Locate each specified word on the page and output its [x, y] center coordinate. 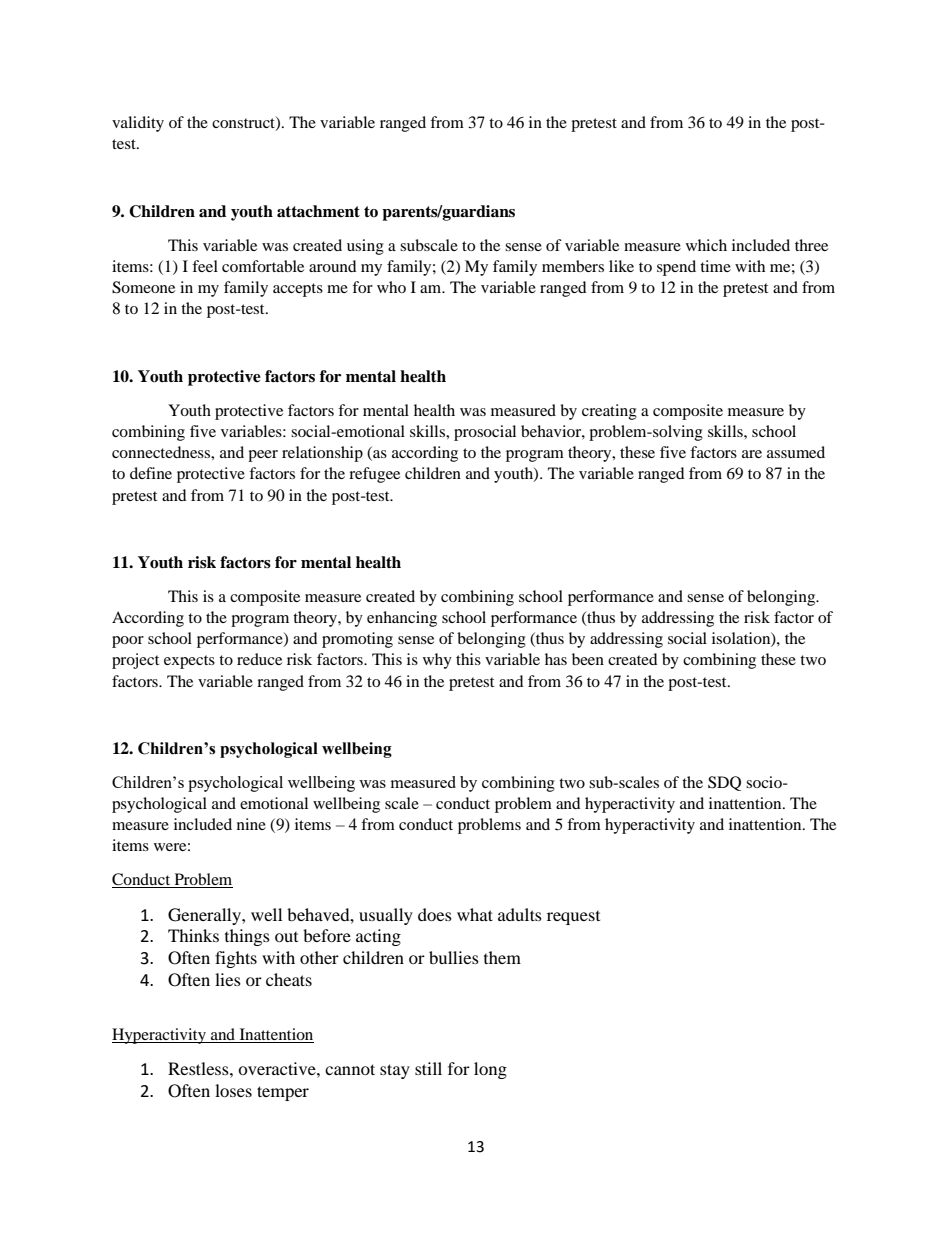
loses [233, 1090]
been [588, 659]
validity [138, 124]
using [365, 247]
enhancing [402, 619]
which [706, 245]
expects [189, 662]
